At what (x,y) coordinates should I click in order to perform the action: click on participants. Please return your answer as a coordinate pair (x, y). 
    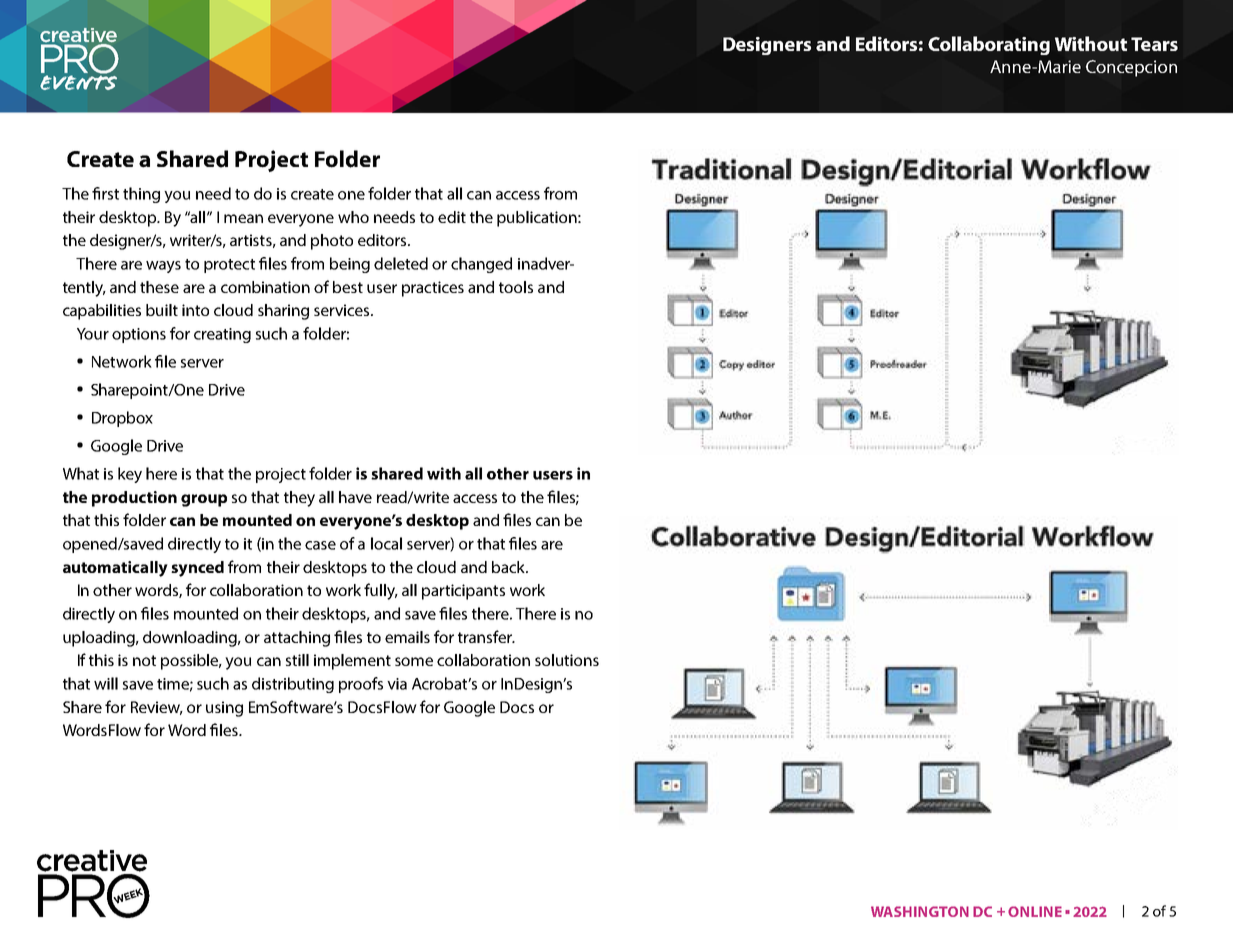
    Looking at the image, I should click on (463, 592).
